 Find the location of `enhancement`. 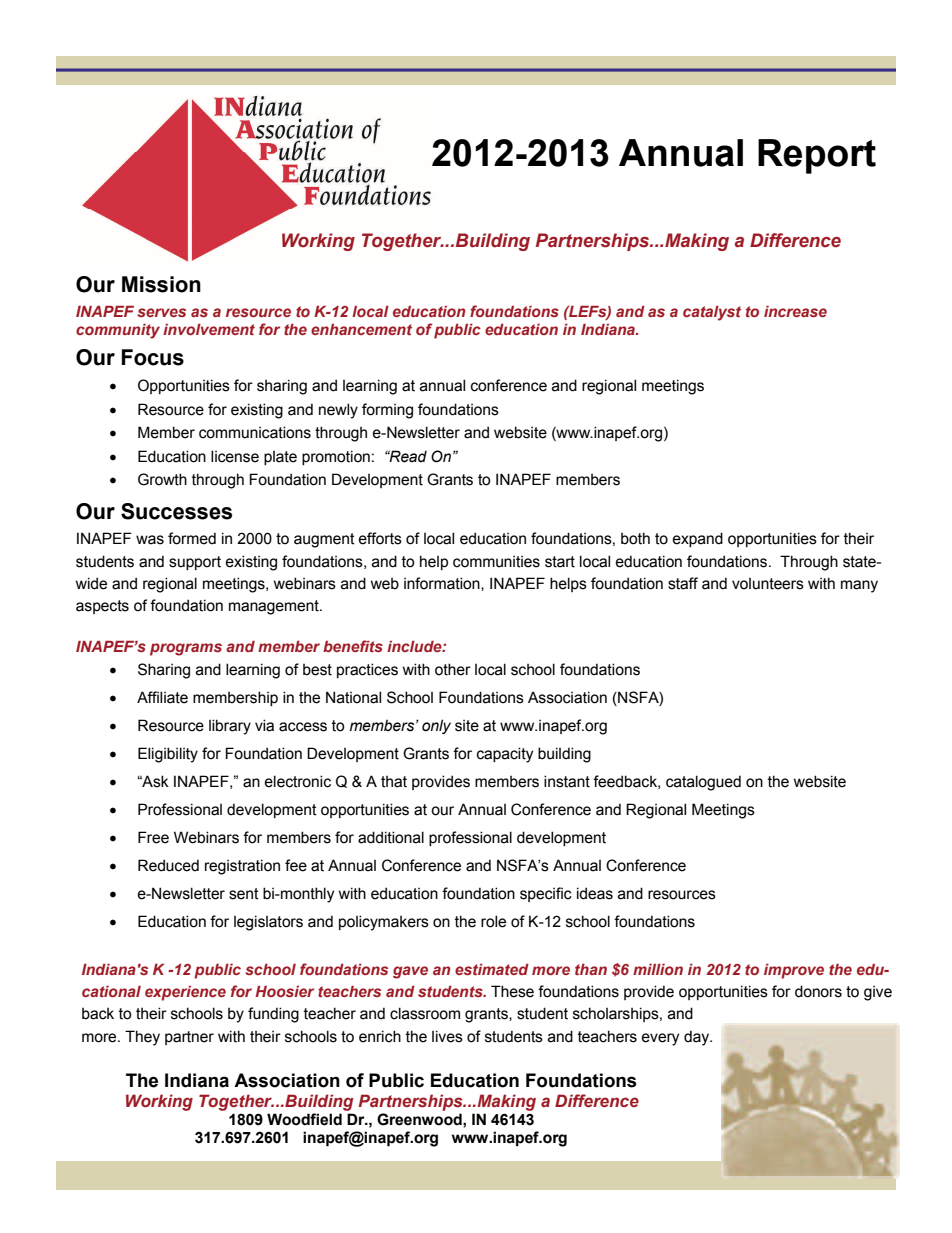

enhancement is located at coordinates (361, 329).
